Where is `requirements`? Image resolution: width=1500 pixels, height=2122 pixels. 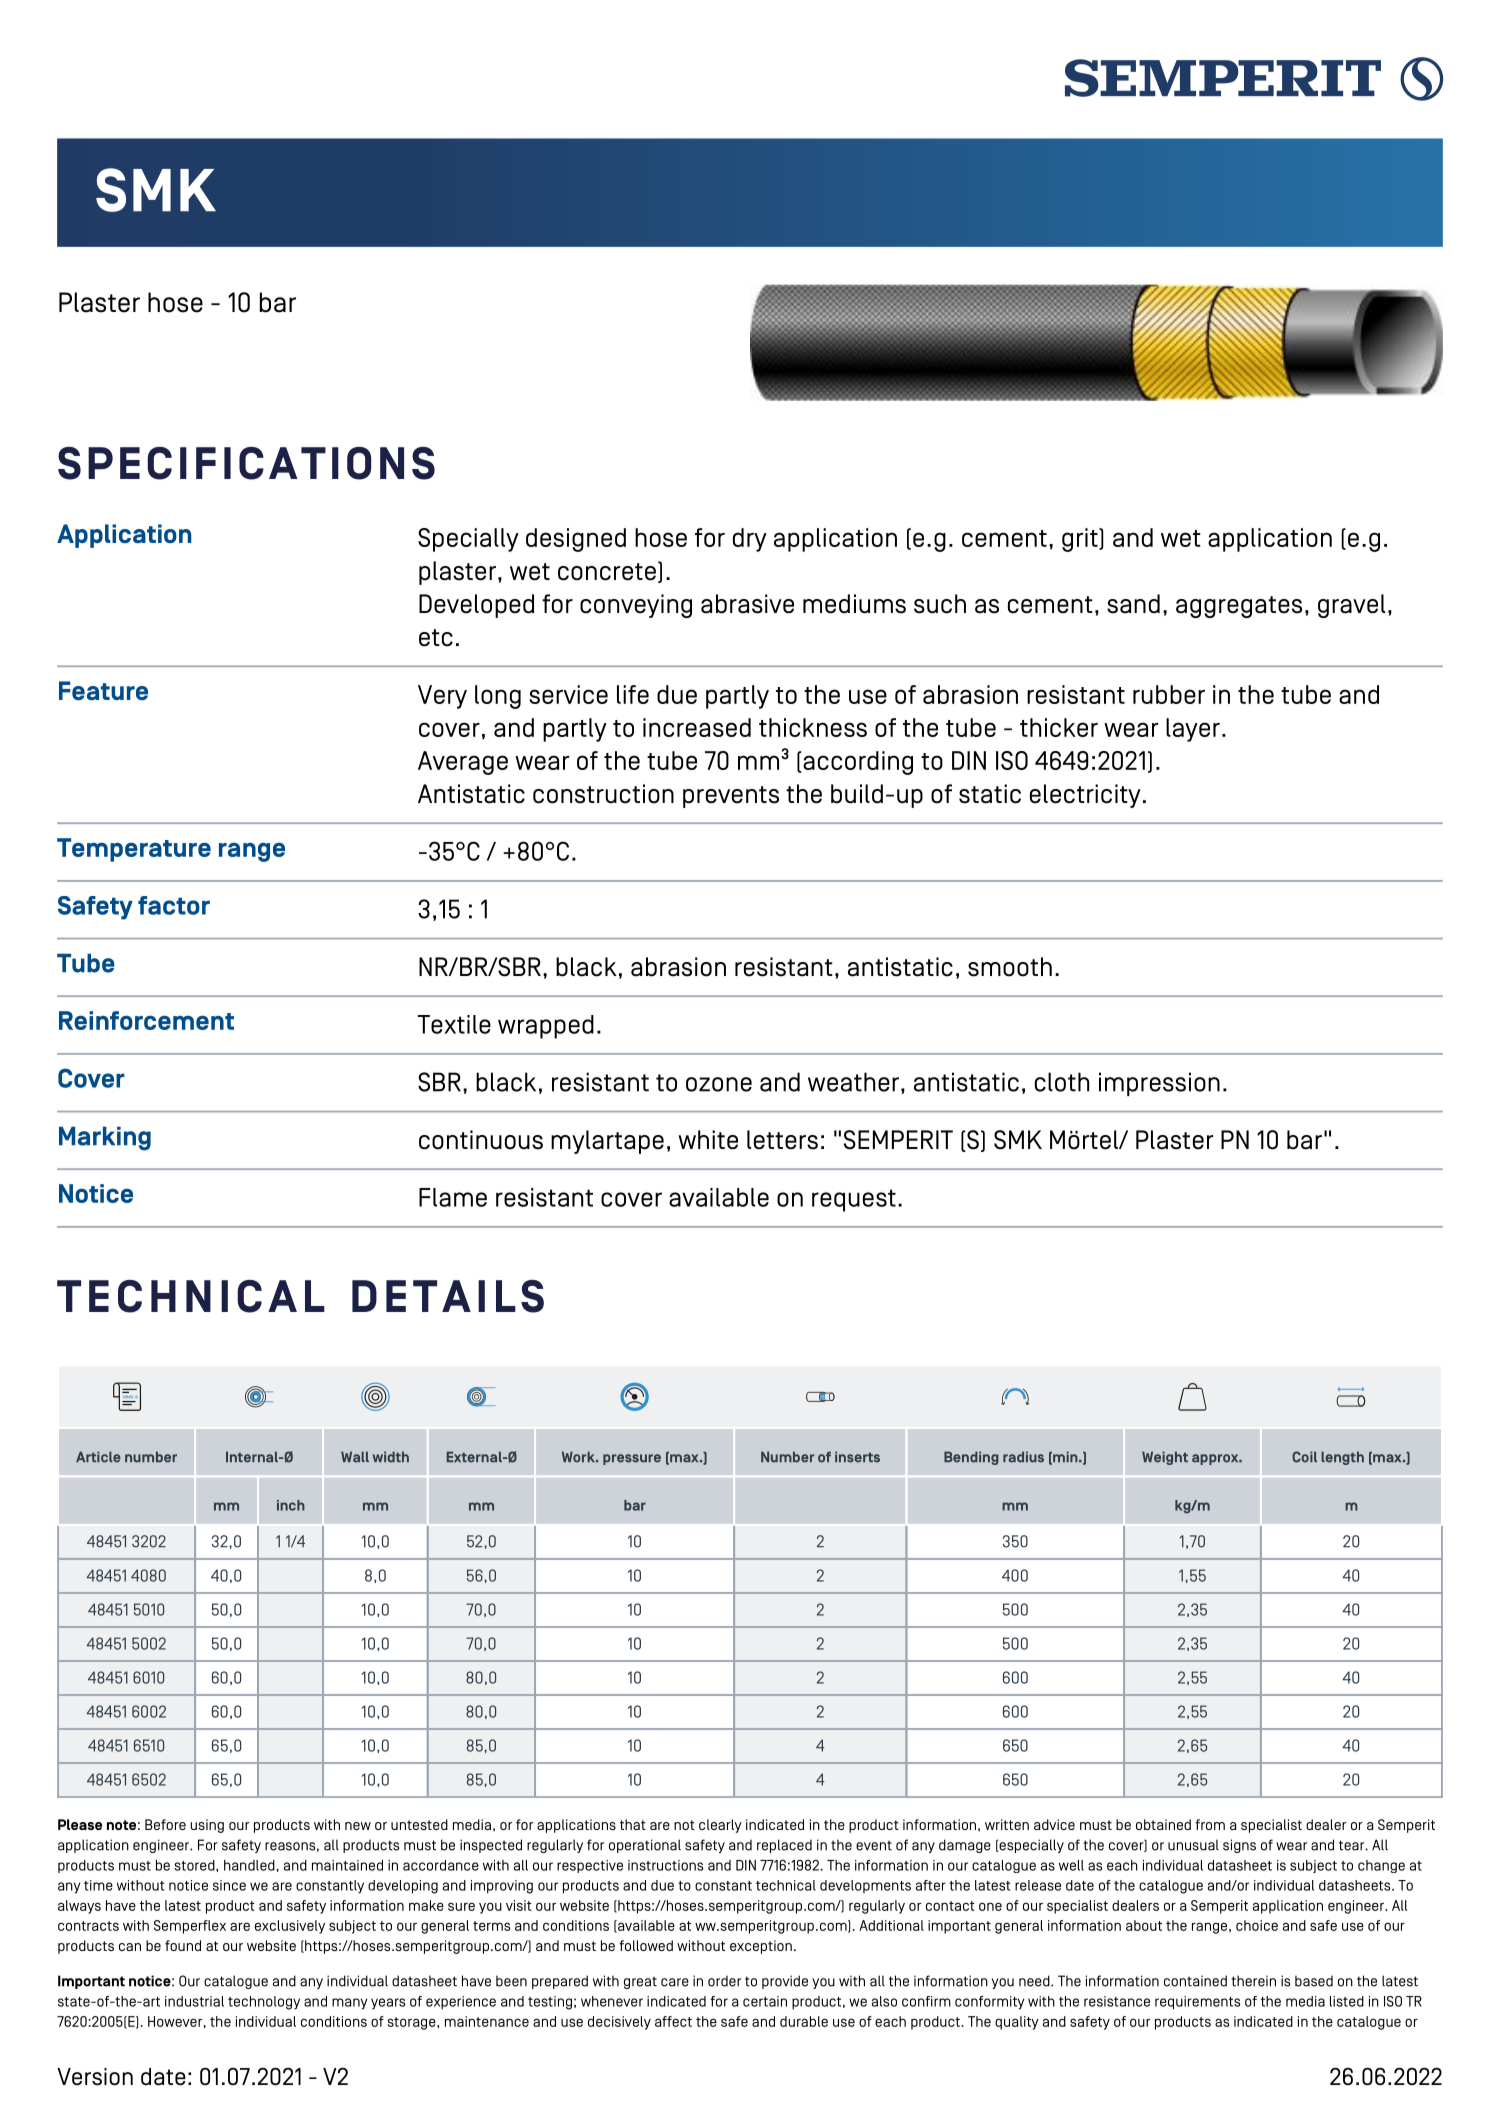
requirements is located at coordinates (1197, 2003).
